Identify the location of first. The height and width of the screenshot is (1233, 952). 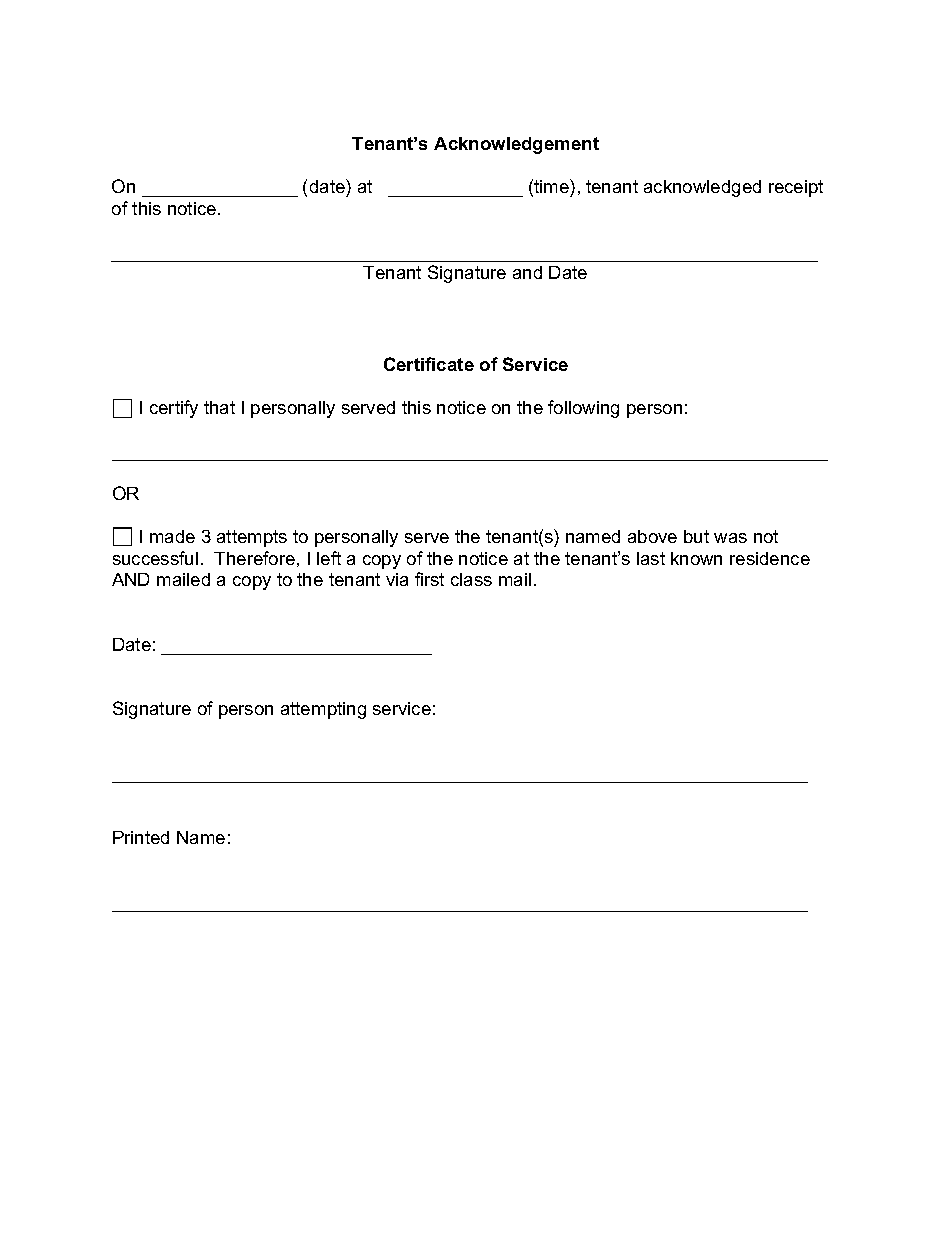
(429, 579).
